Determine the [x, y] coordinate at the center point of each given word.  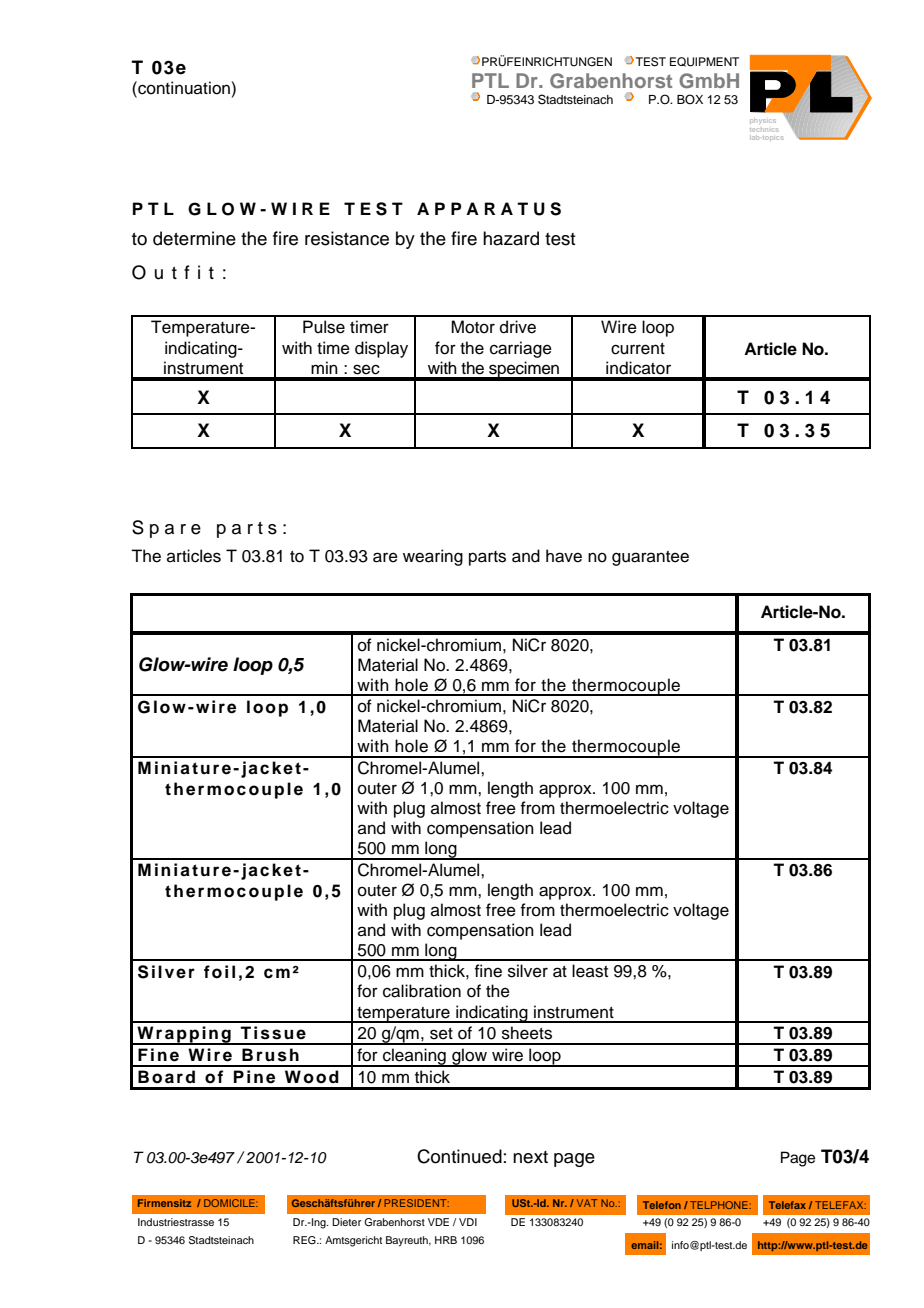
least [590, 971]
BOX [690, 99]
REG [305, 1240]
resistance [347, 238]
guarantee [650, 558]
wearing [433, 557]
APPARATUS [489, 209]
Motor [473, 327]
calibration [422, 991]
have [564, 556]
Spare [166, 529]
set [441, 1034]
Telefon [662, 1205]
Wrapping [184, 1035]
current [638, 349]
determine [194, 238]
